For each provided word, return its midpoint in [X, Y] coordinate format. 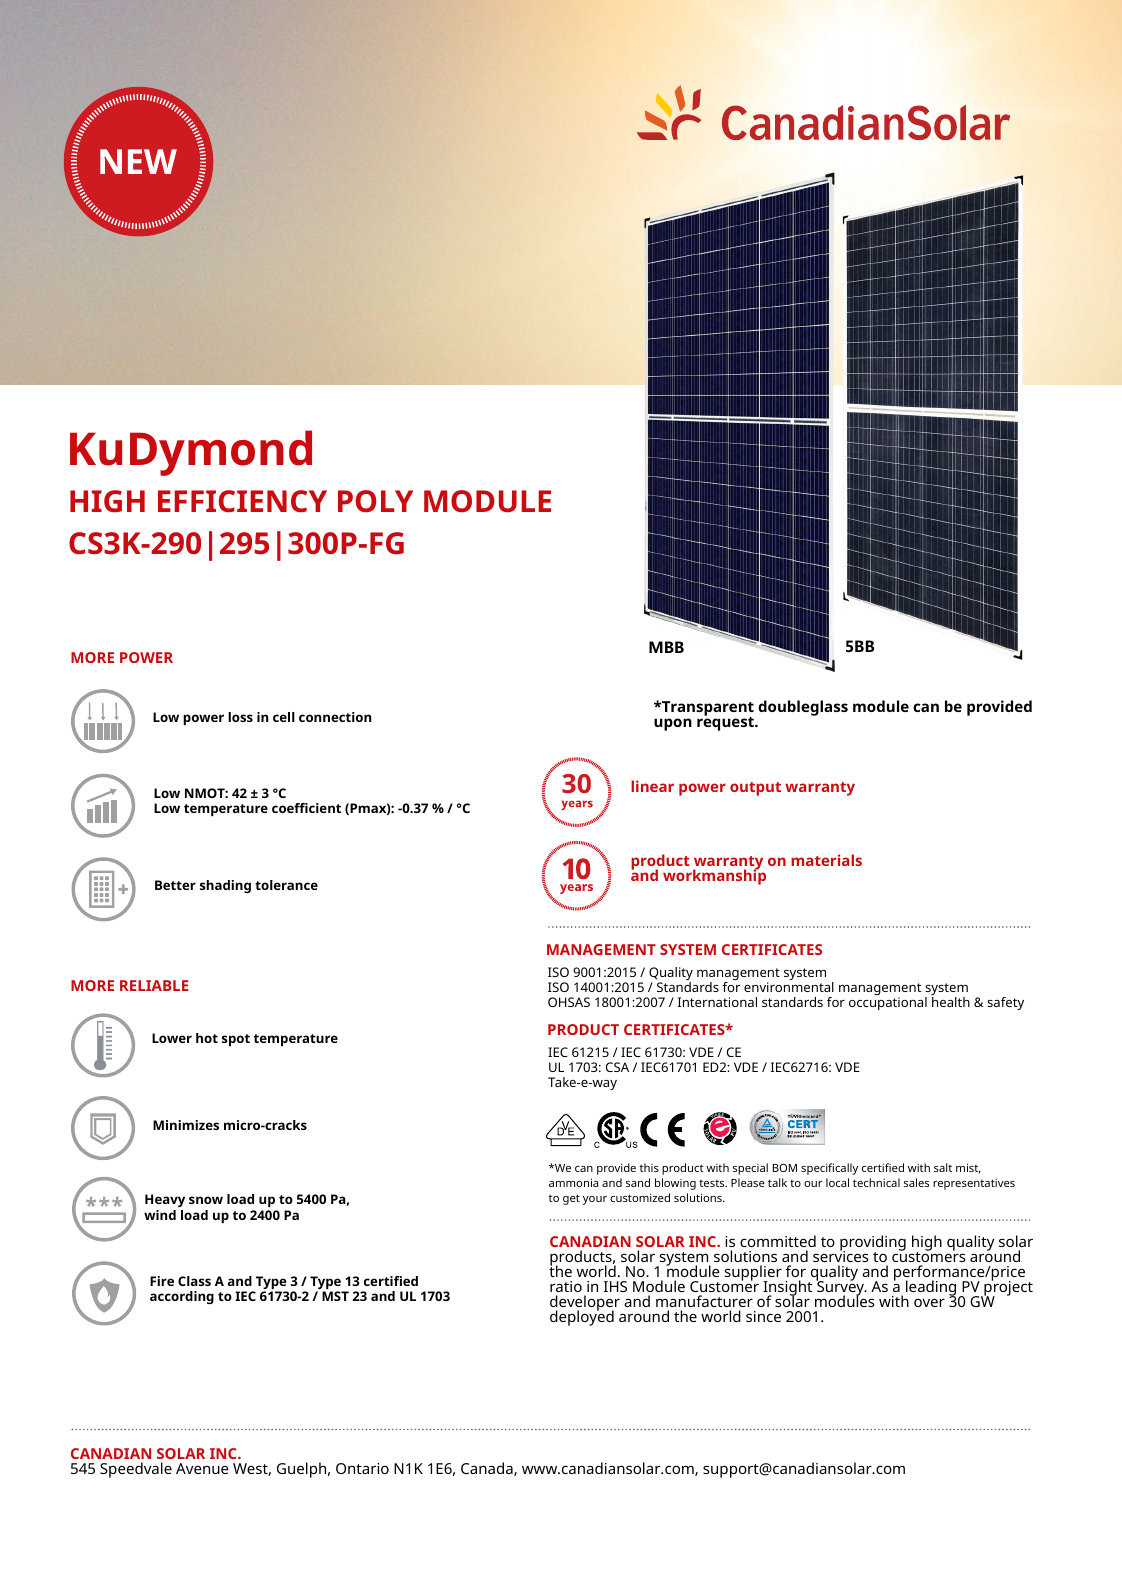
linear [652, 786]
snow [206, 1200]
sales [916, 1182]
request [726, 723]
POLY [375, 501]
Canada [488, 1469]
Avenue [202, 1468]
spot [236, 1040]
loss [240, 717]
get [571, 1199]
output [755, 789]
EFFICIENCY [242, 501]
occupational [888, 1003]
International [717, 1002]
